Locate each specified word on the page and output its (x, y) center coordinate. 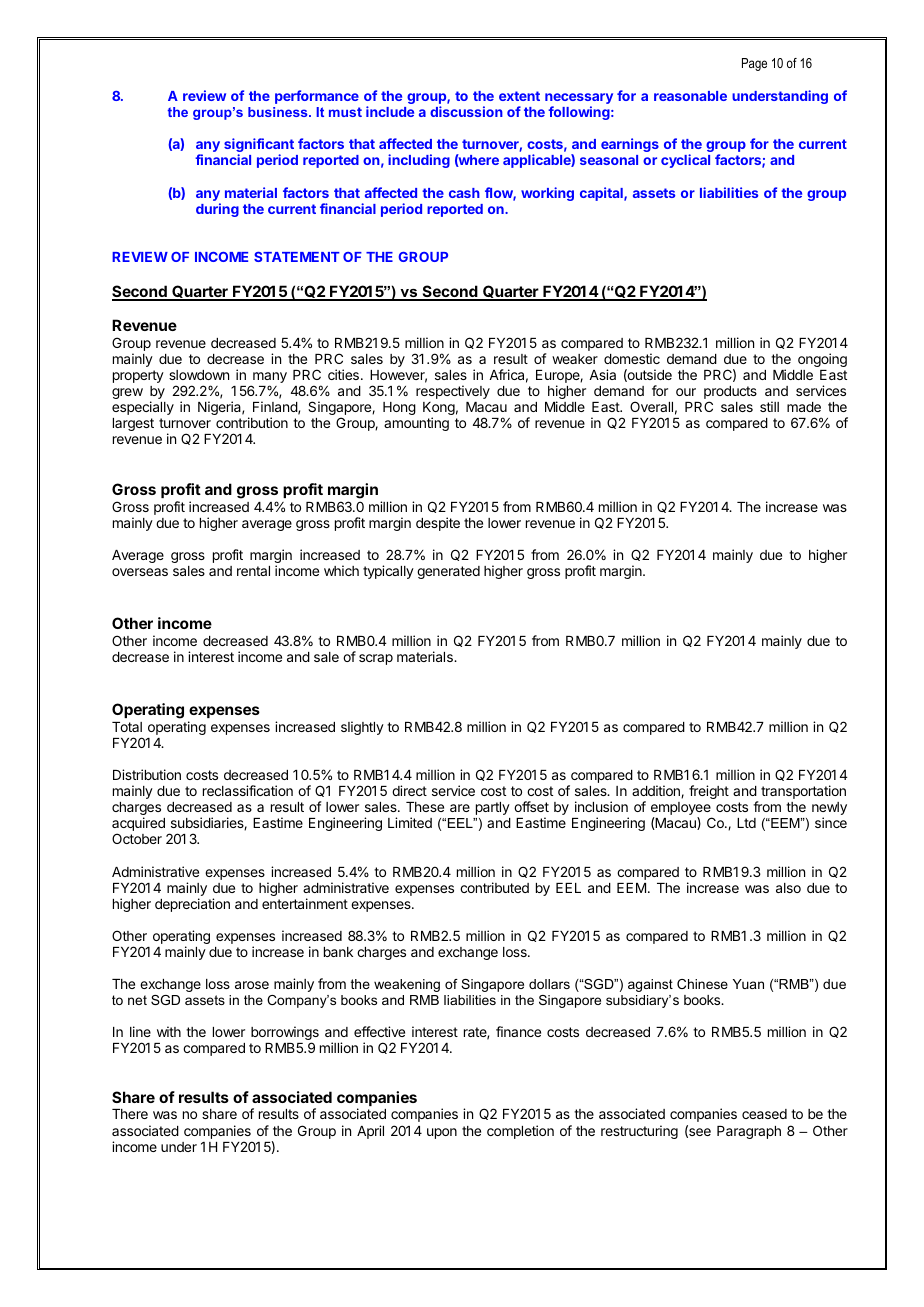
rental (253, 571)
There (130, 1114)
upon (442, 1133)
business (279, 112)
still (769, 406)
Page (754, 64)
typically (388, 572)
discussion (466, 111)
